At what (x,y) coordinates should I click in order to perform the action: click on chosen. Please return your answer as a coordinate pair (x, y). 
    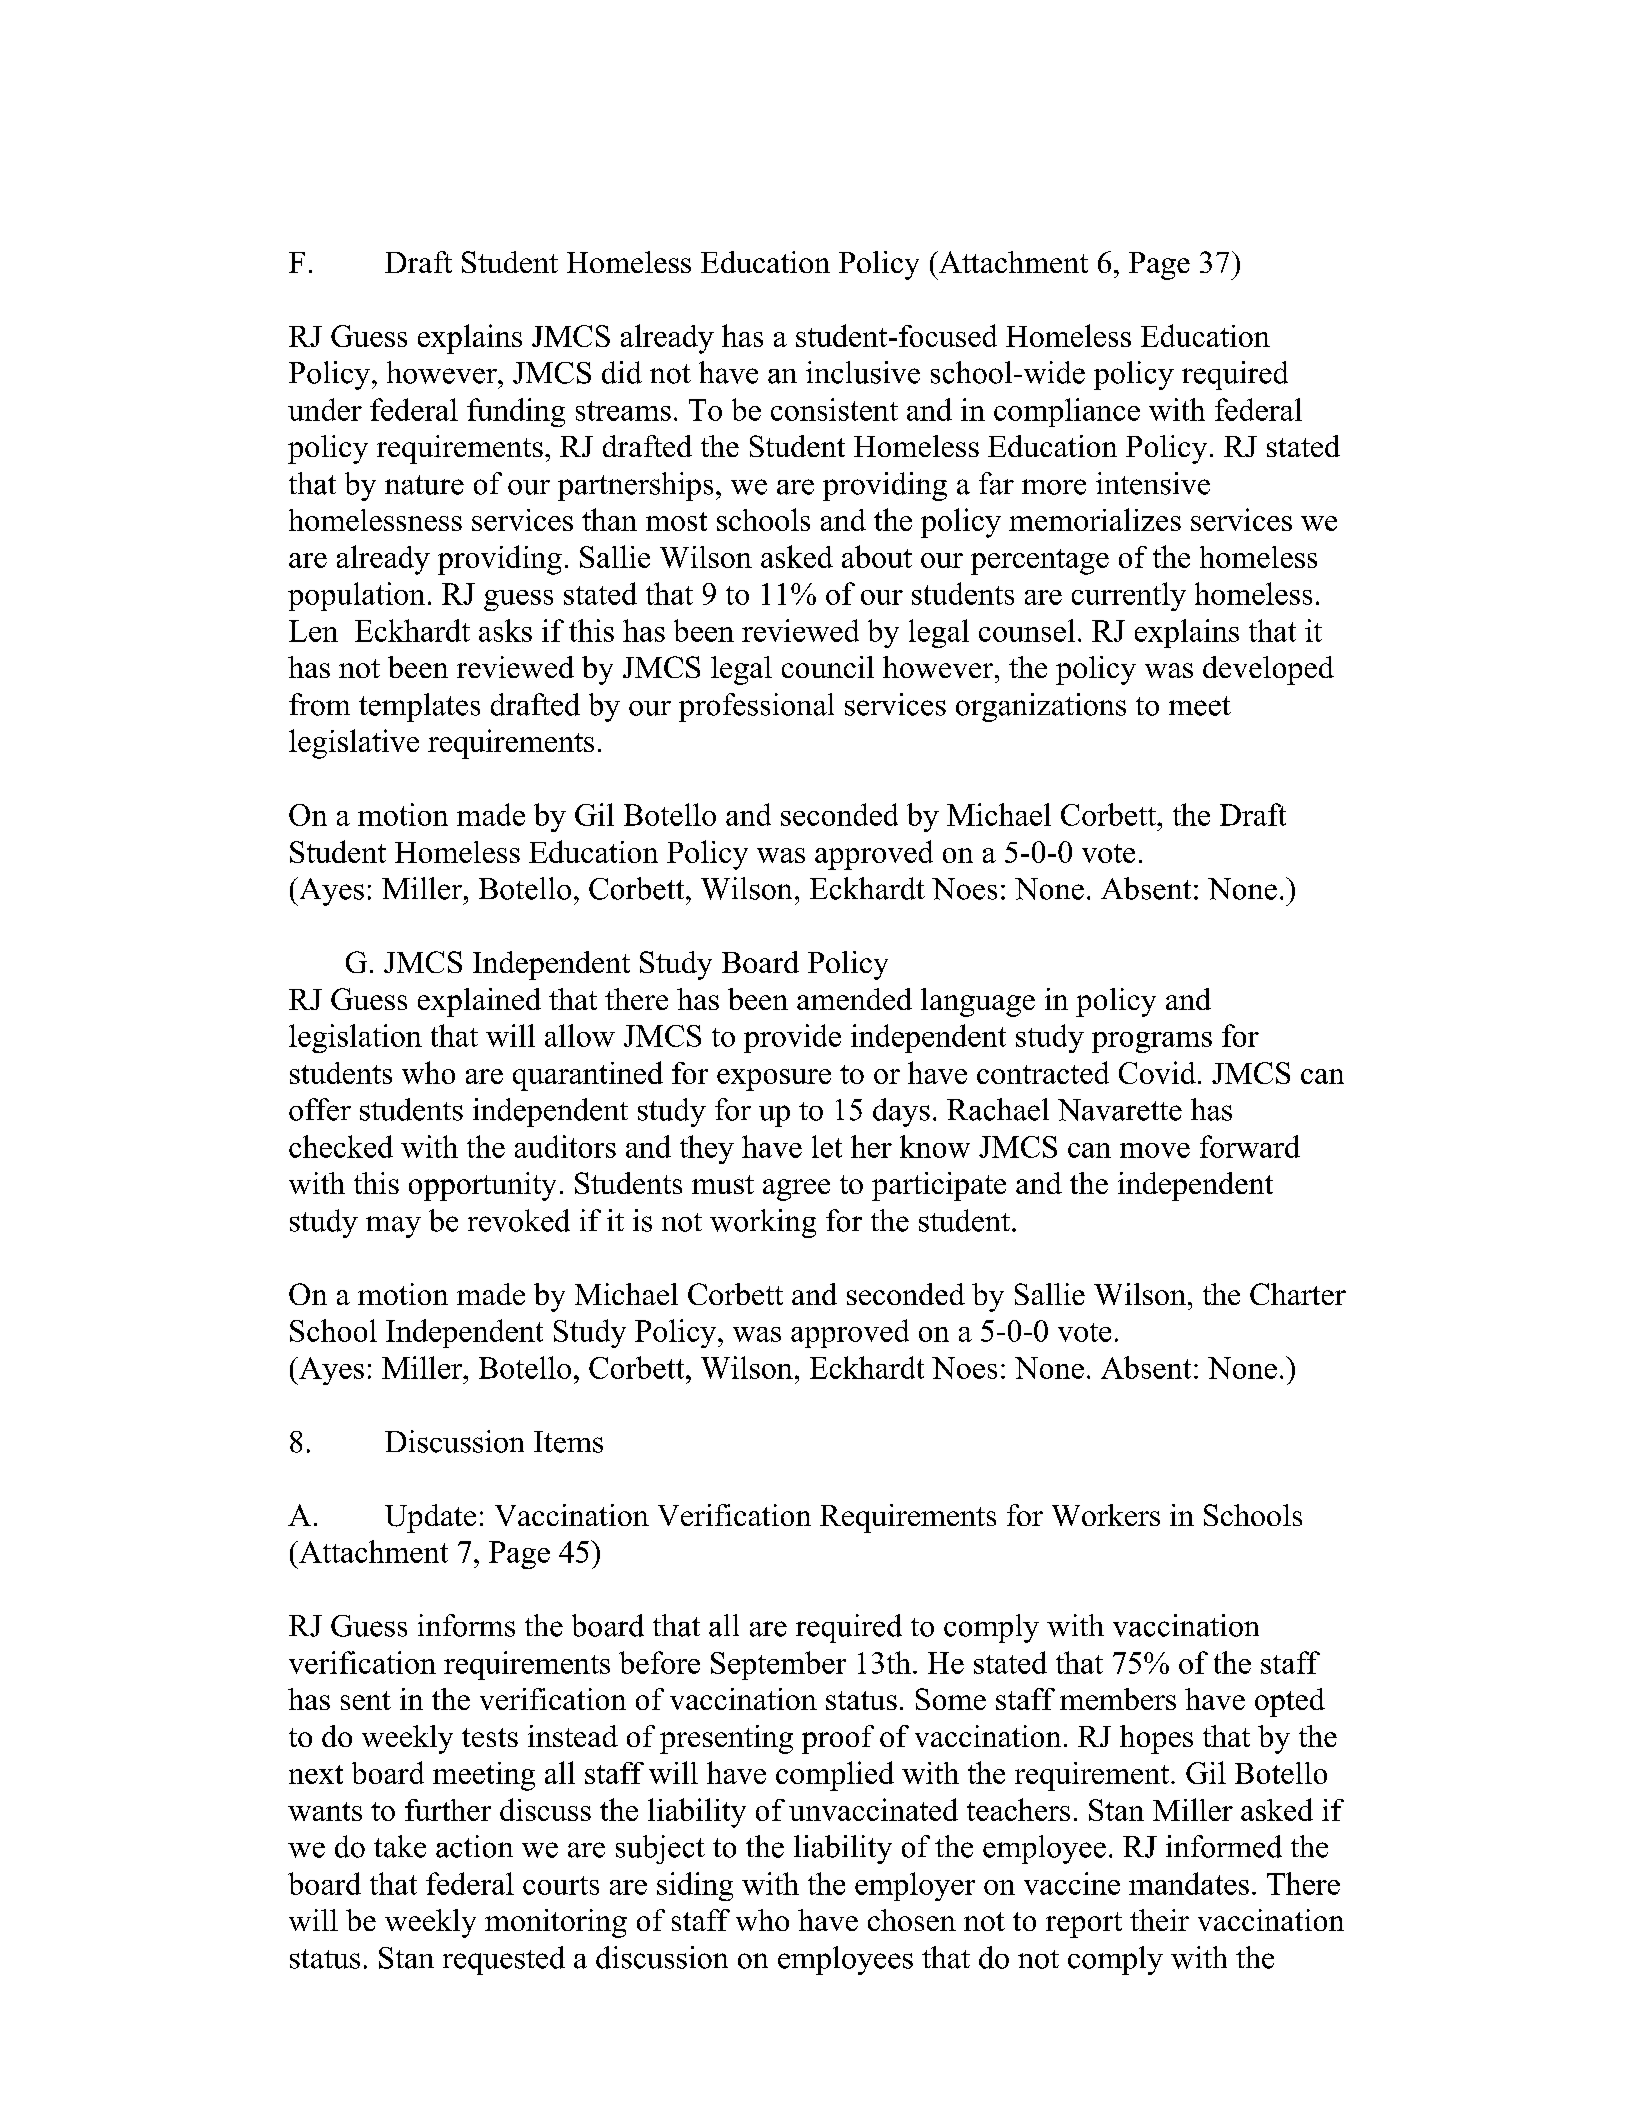
    Looking at the image, I should click on (912, 1920).
